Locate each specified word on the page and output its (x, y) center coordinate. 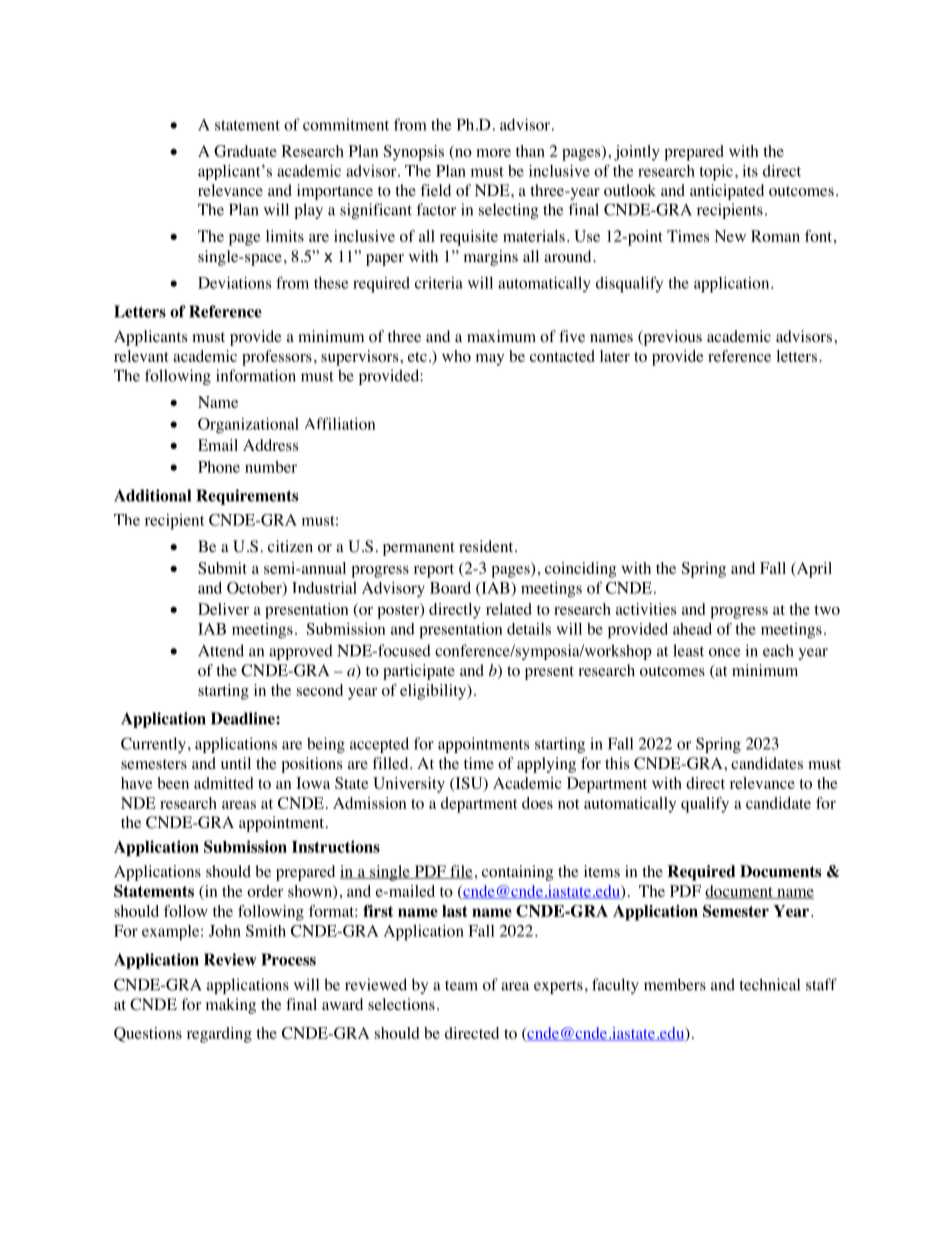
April (813, 570)
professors (277, 358)
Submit (222, 568)
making (231, 1006)
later (615, 356)
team (461, 985)
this (617, 763)
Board (450, 588)
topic (716, 173)
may (490, 360)
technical (770, 984)
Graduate (245, 151)
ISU (469, 784)
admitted (223, 783)
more (493, 153)
